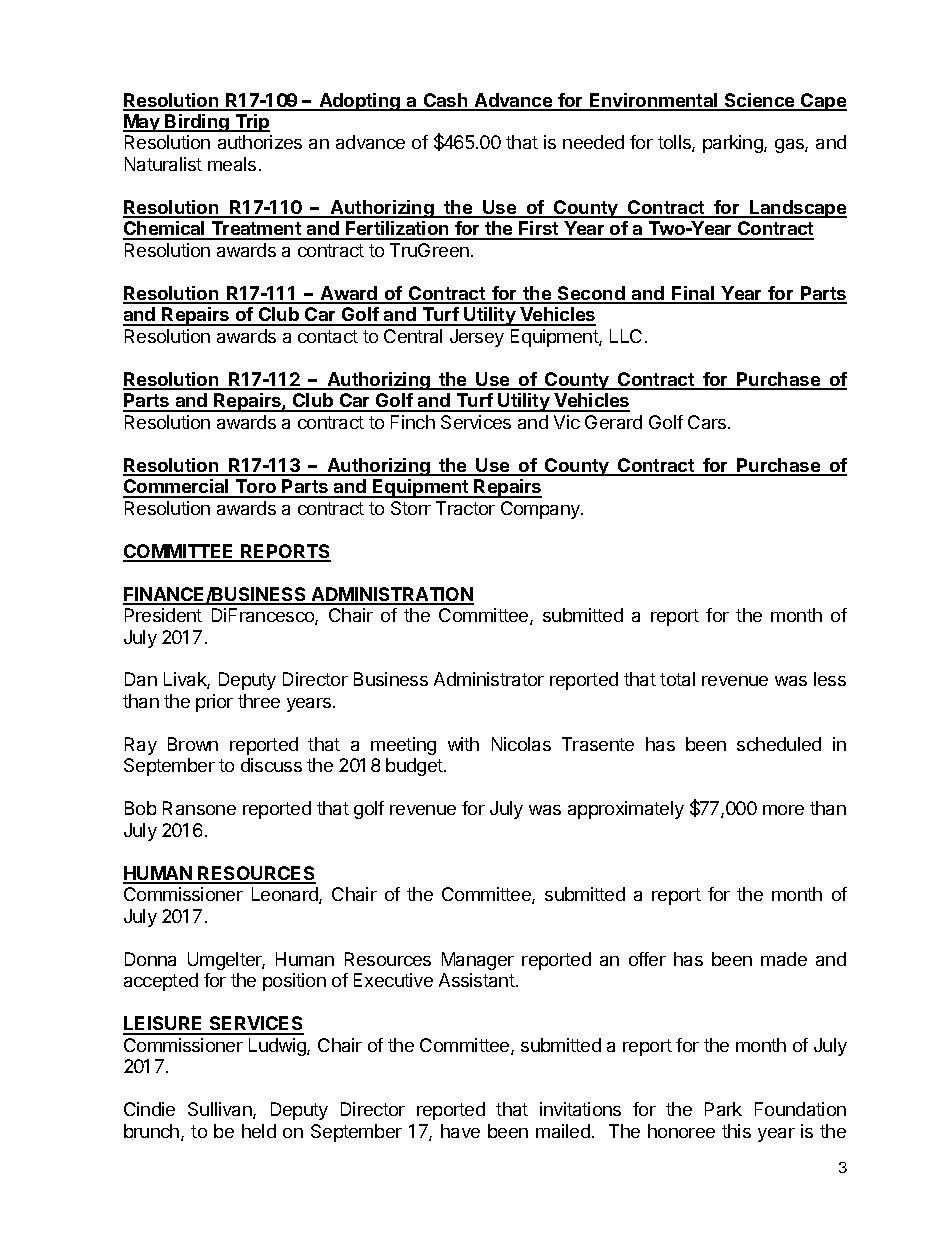 The height and width of the page is (1233, 952). I want to click on Administrator, so click(489, 679).
